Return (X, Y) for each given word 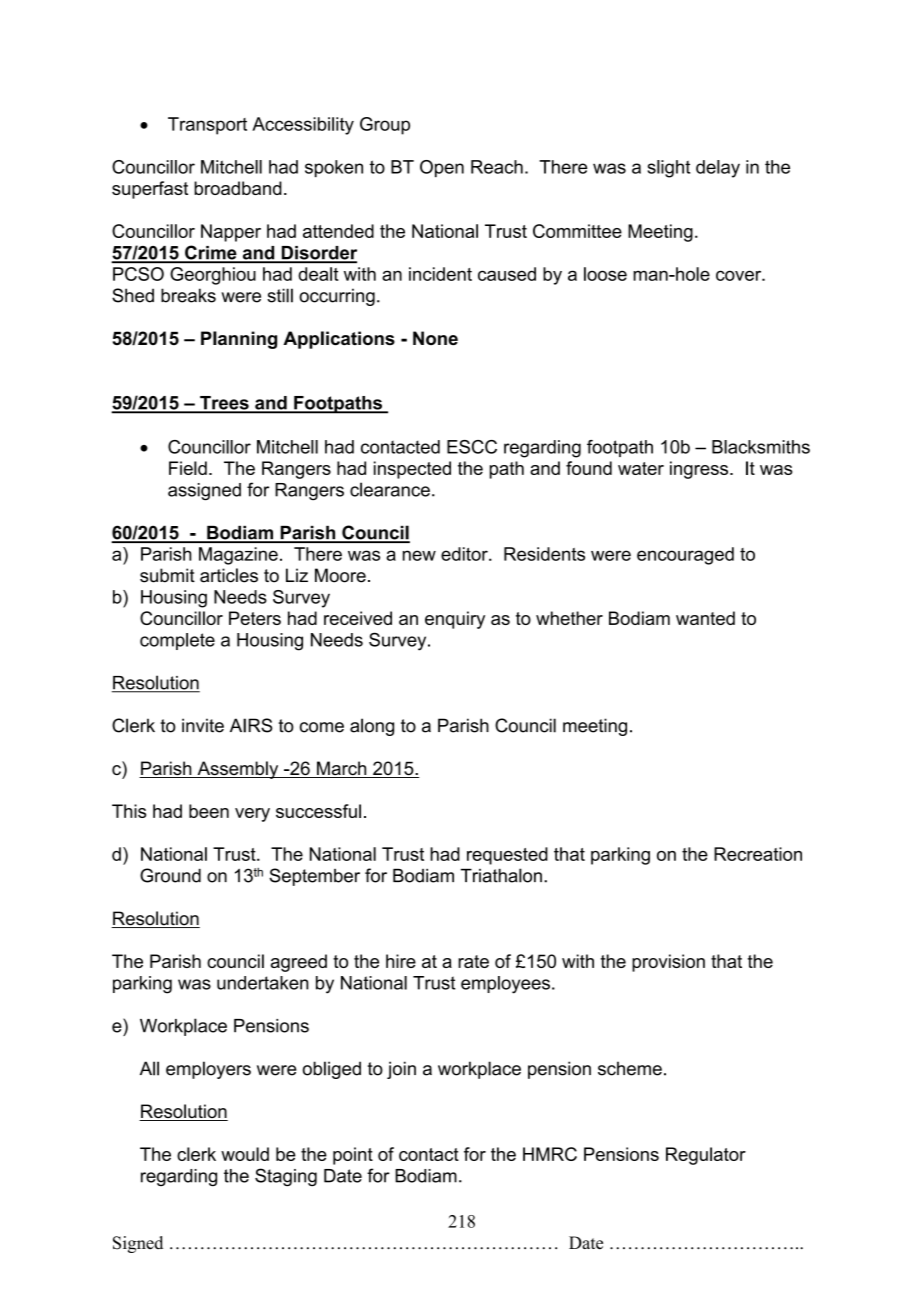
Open (442, 168)
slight (668, 169)
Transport (207, 126)
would (245, 1154)
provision (668, 963)
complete (177, 641)
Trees (224, 404)
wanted (705, 618)
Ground (170, 875)
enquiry (455, 620)
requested (507, 856)
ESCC (472, 447)
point (353, 1156)
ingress (700, 470)
